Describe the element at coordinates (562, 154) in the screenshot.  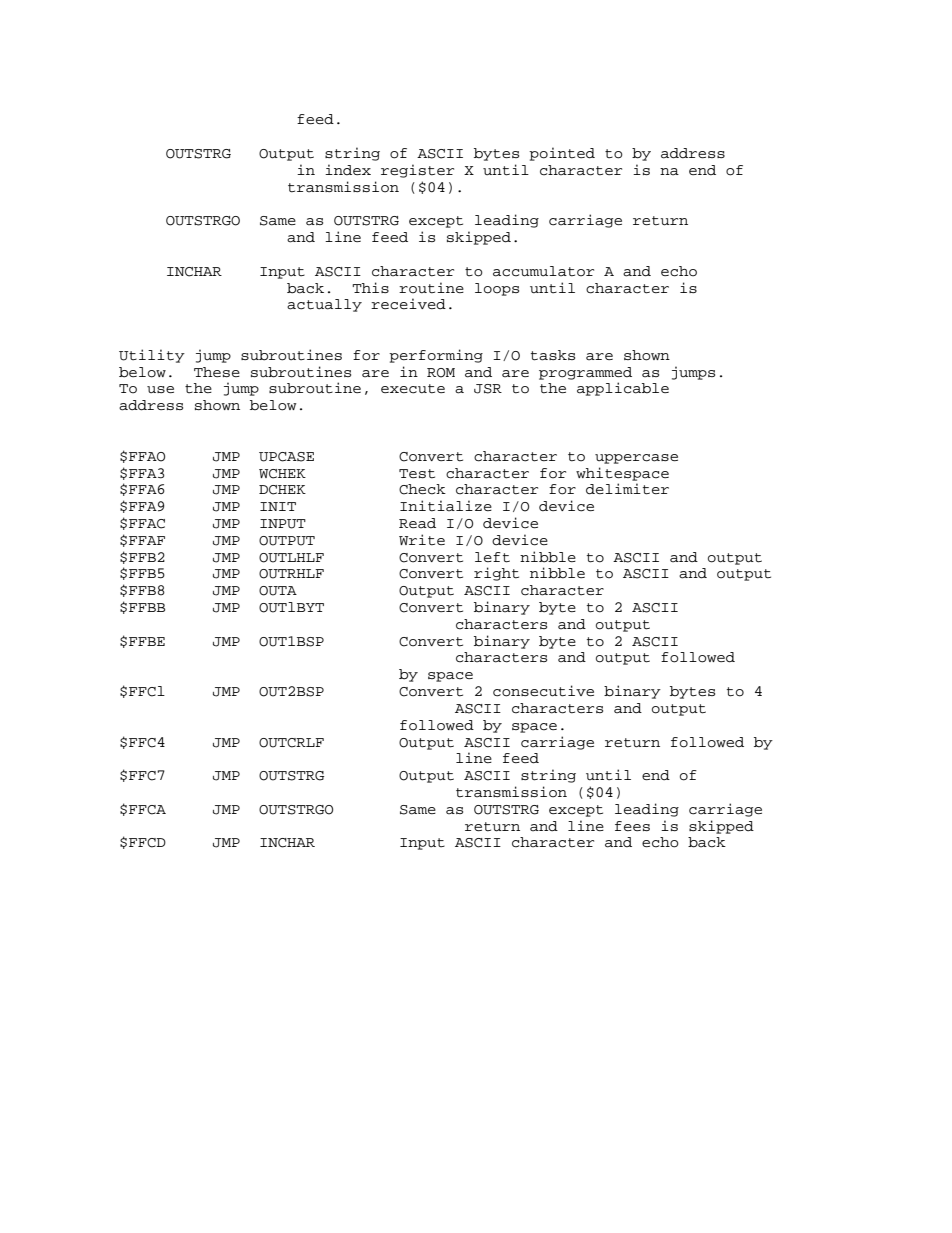
I see `pointed` at that location.
